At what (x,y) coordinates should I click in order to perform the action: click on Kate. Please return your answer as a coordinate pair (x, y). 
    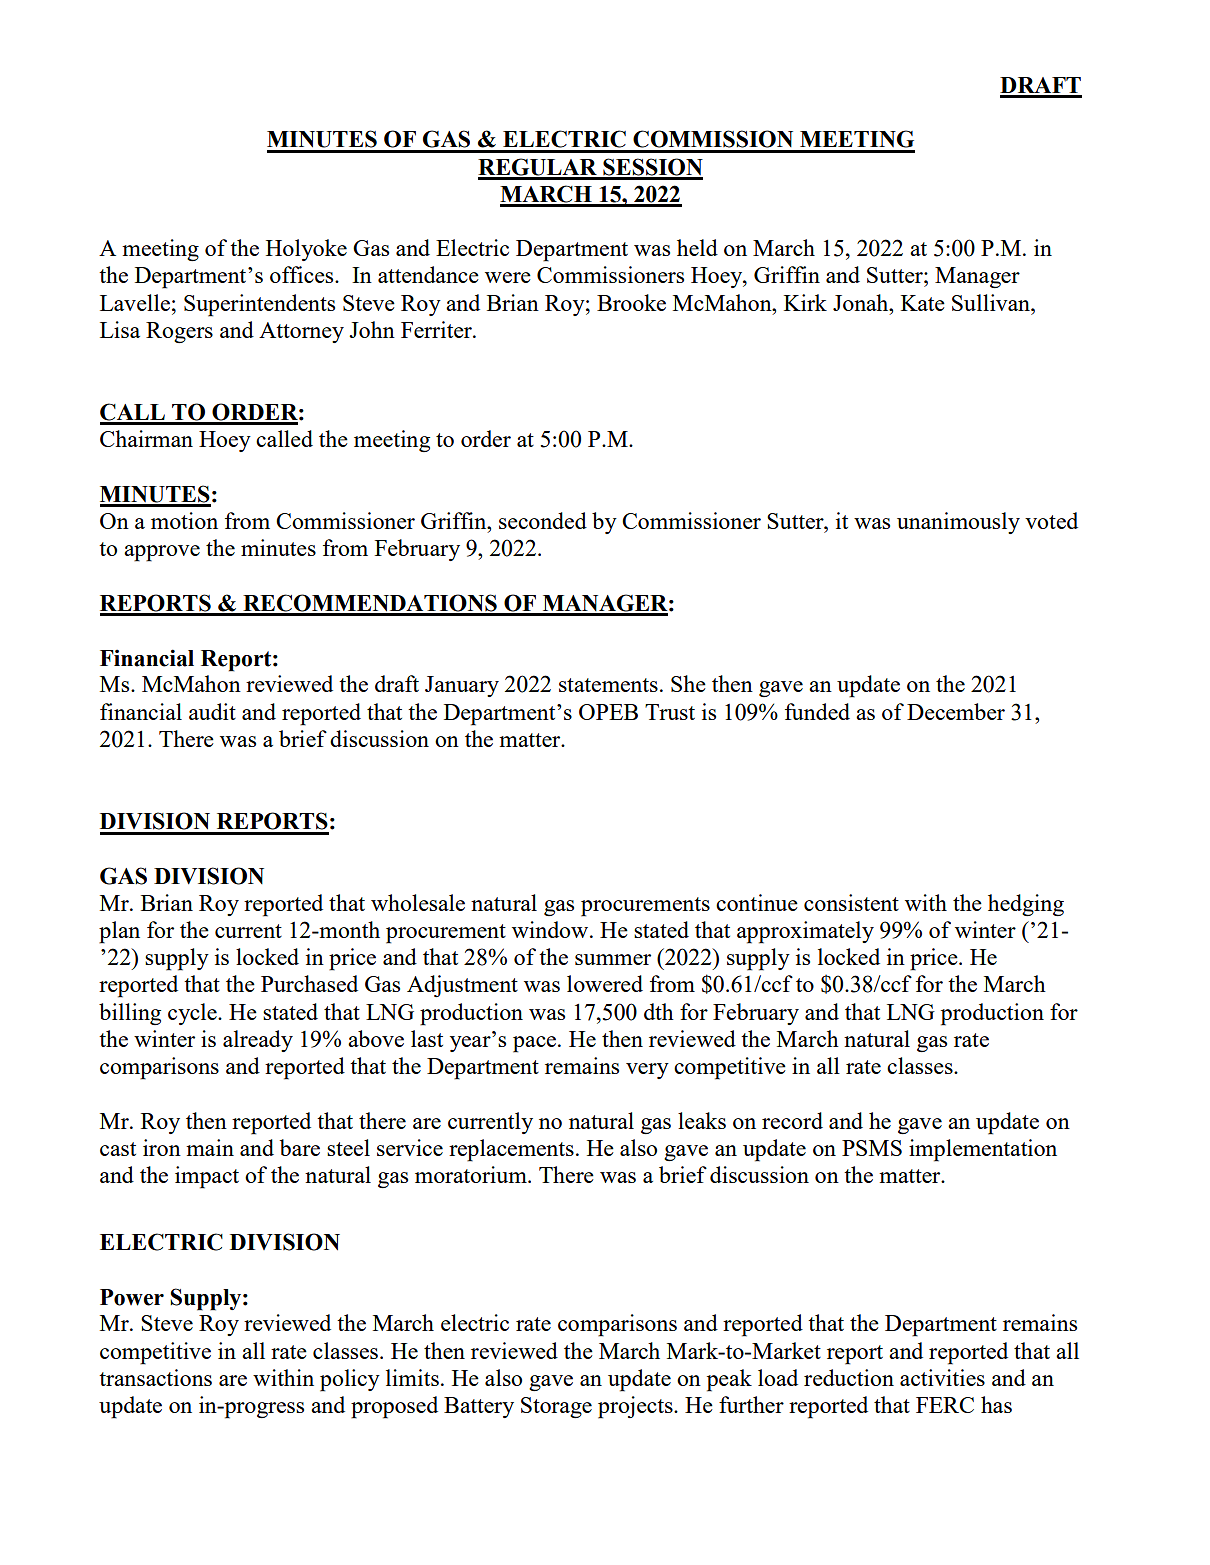
    Looking at the image, I should click on (923, 303).
